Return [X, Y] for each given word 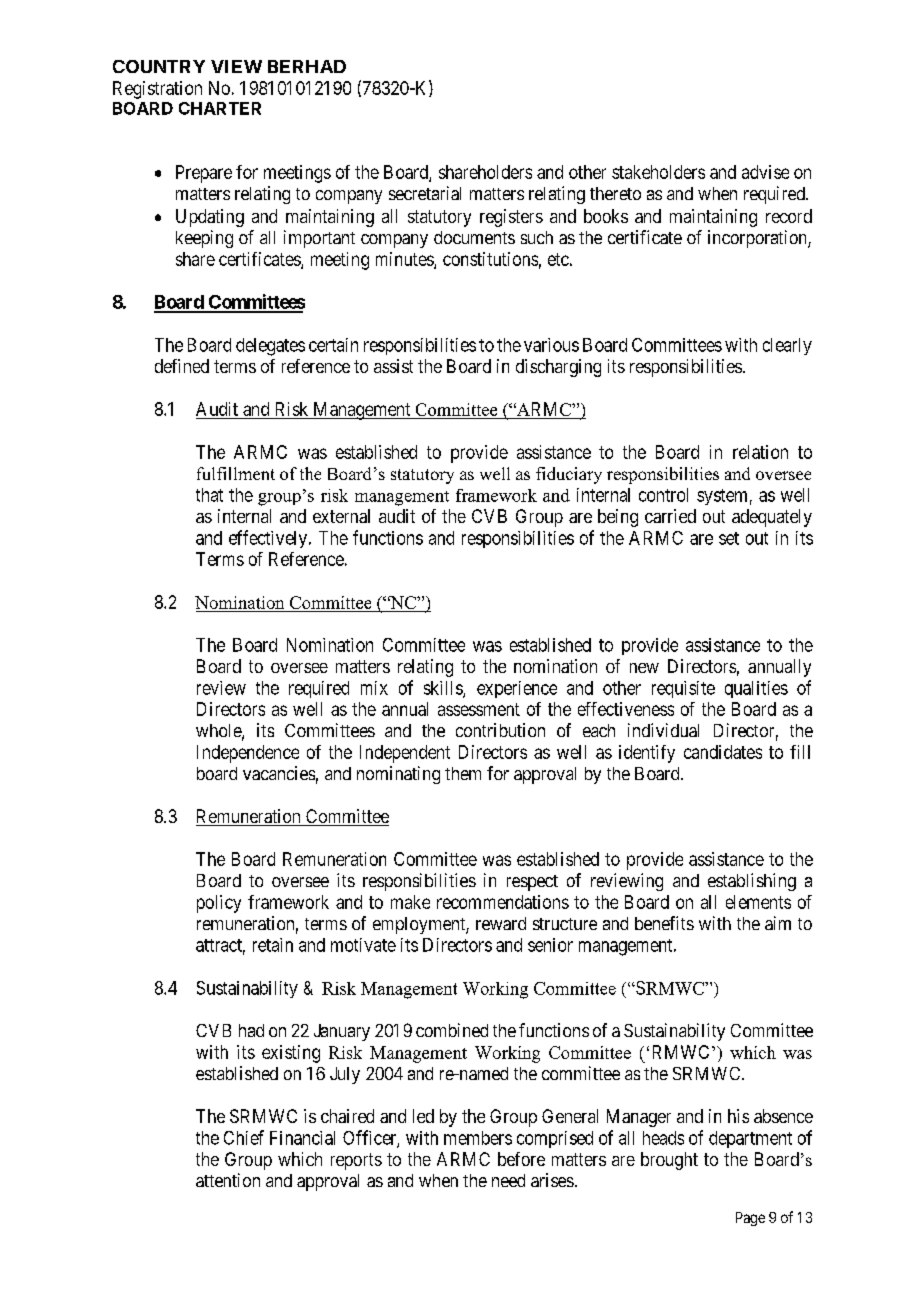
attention [228, 1180]
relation [760, 452]
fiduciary [569, 475]
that [209, 495]
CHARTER [220, 108]
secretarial [425, 193]
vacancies [279, 773]
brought [669, 1161]
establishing [752, 882]
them [463, 773]
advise [765, 172]
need [508, 1180]
